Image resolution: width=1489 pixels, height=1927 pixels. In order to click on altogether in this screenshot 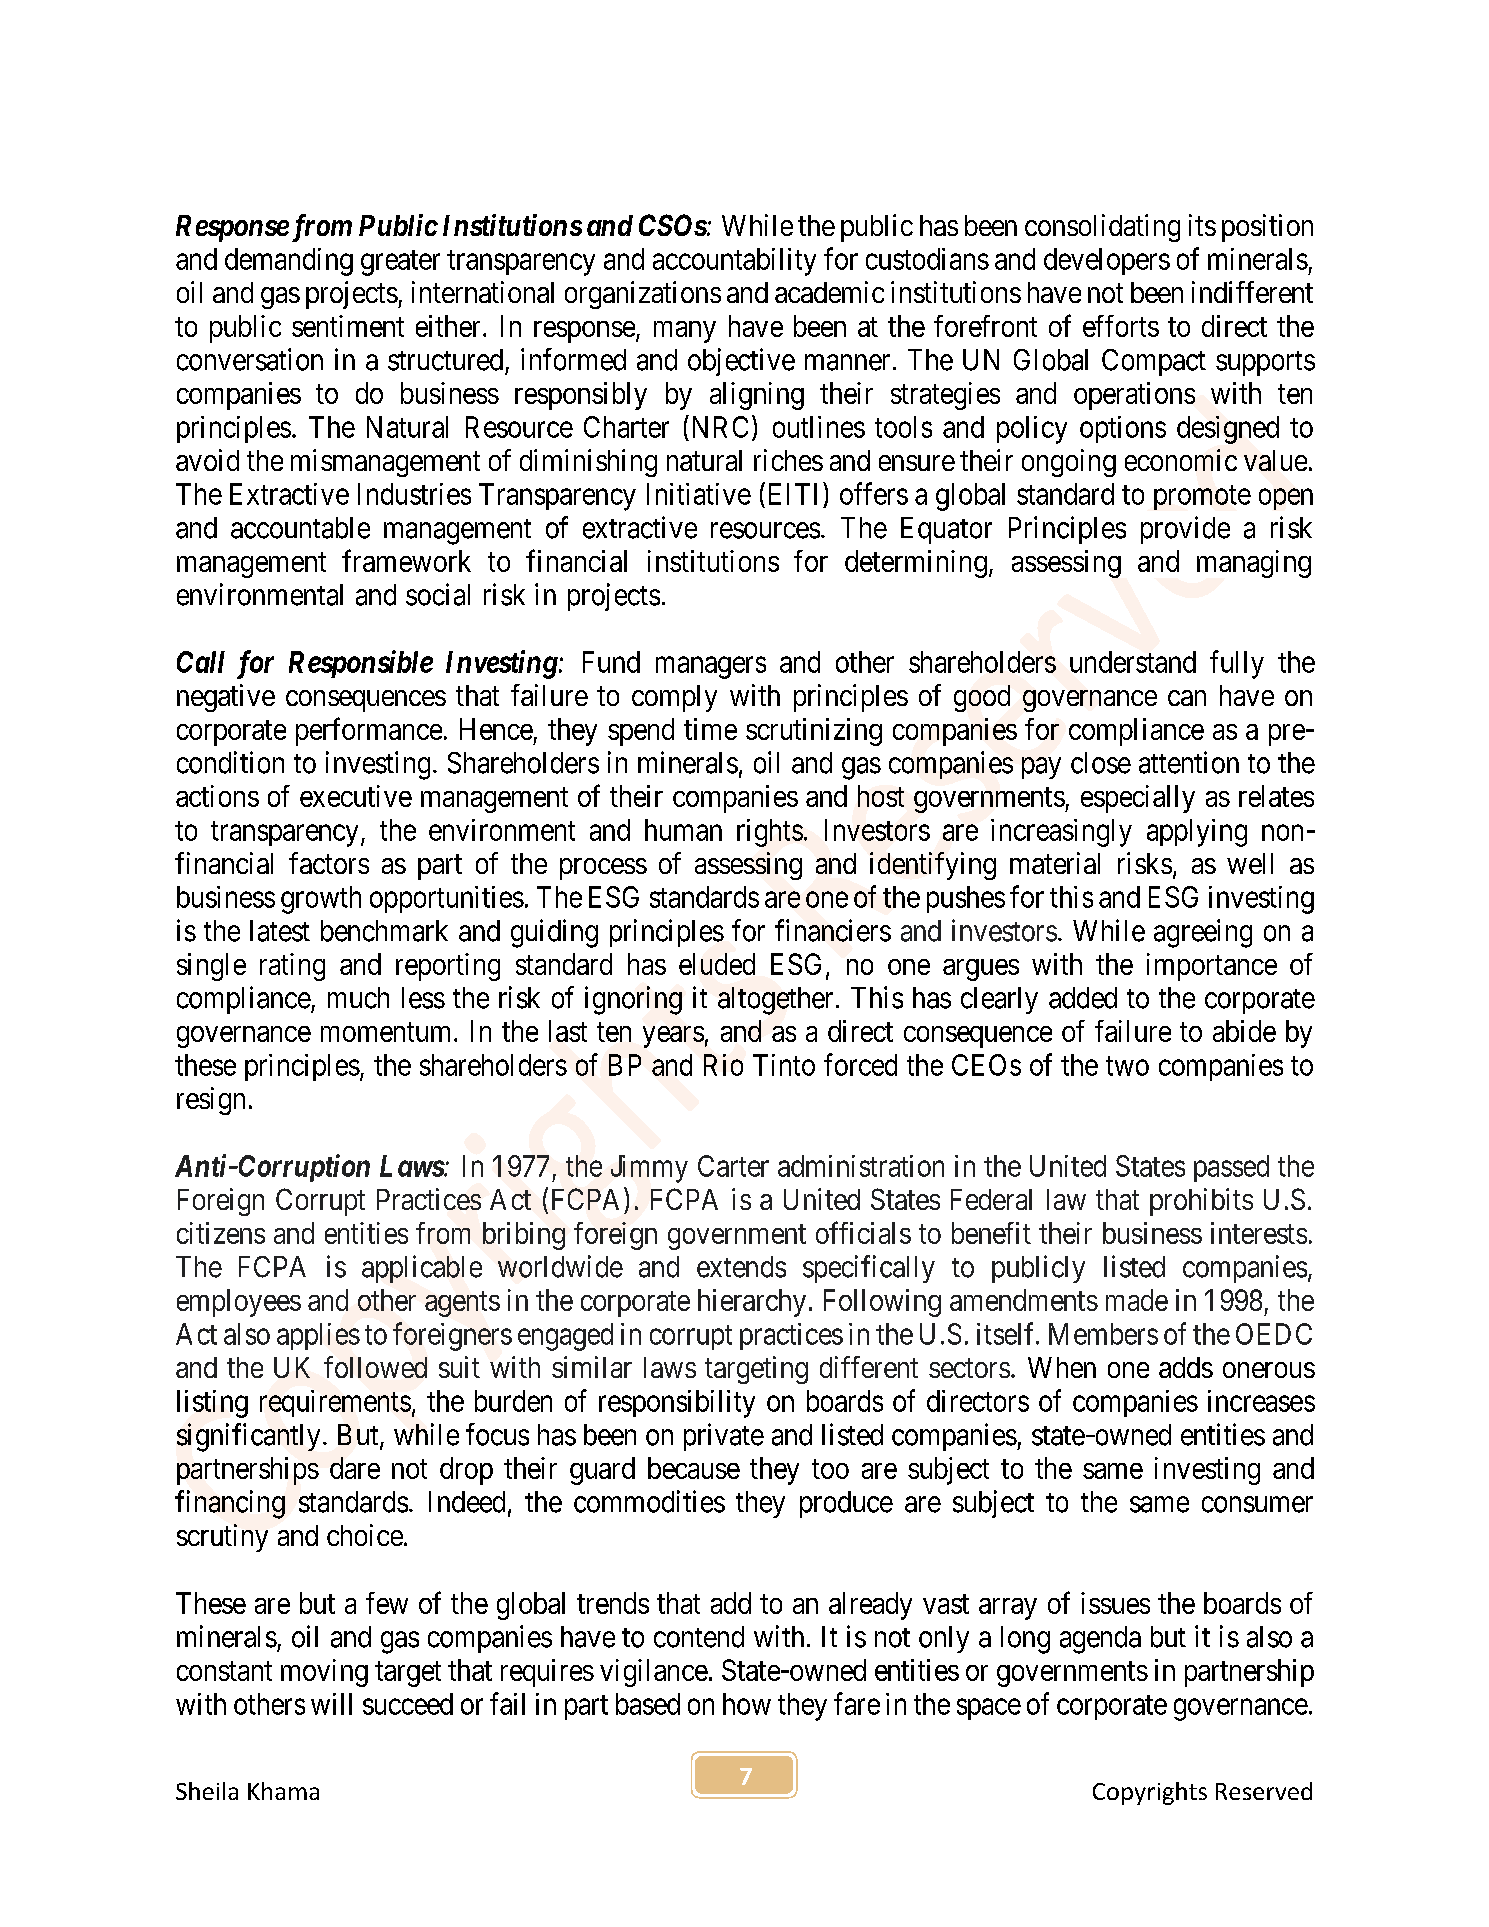, I will do `click(775, 1001)`.
